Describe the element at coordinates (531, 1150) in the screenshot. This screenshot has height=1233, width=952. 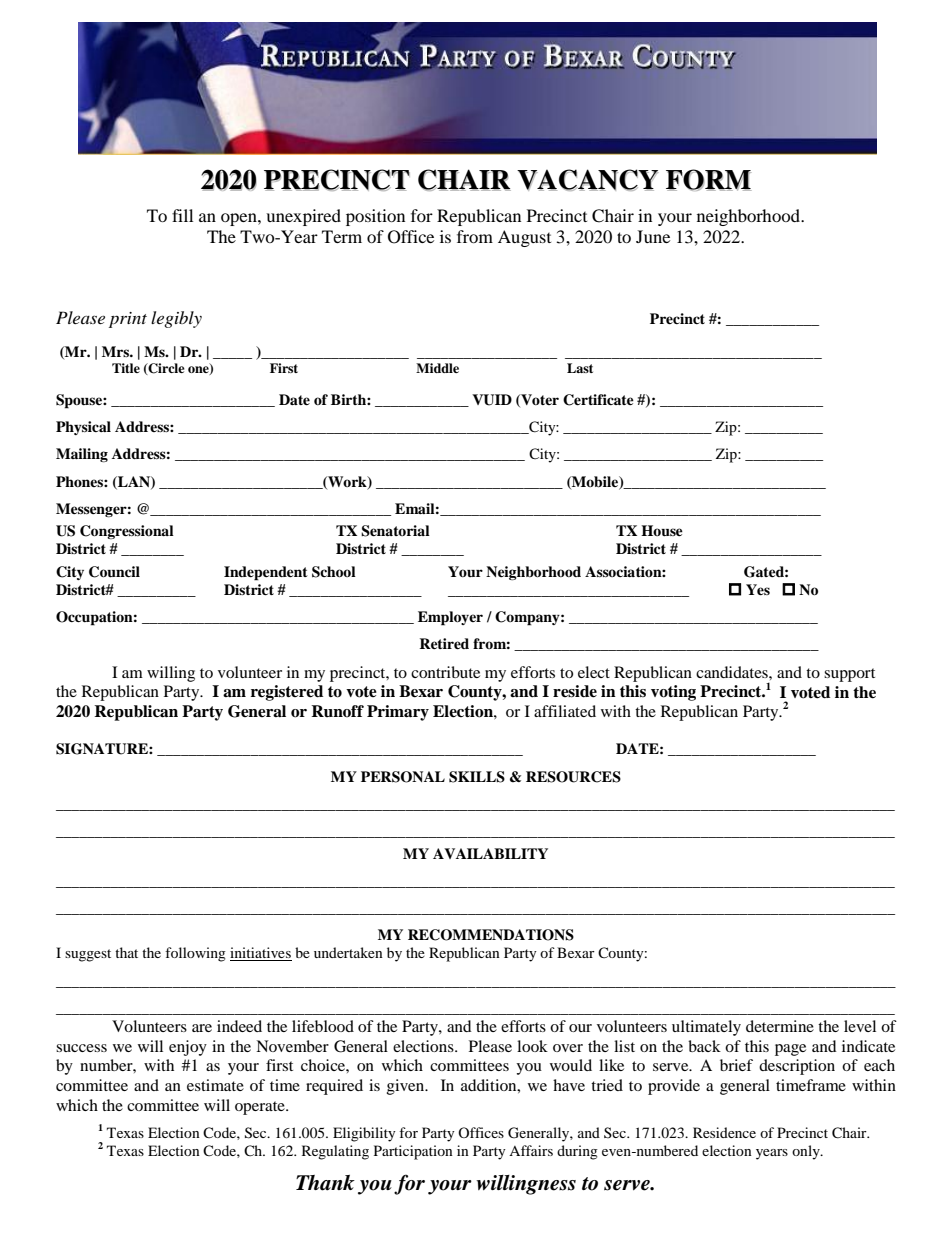
I see `Affairs` at that location.
